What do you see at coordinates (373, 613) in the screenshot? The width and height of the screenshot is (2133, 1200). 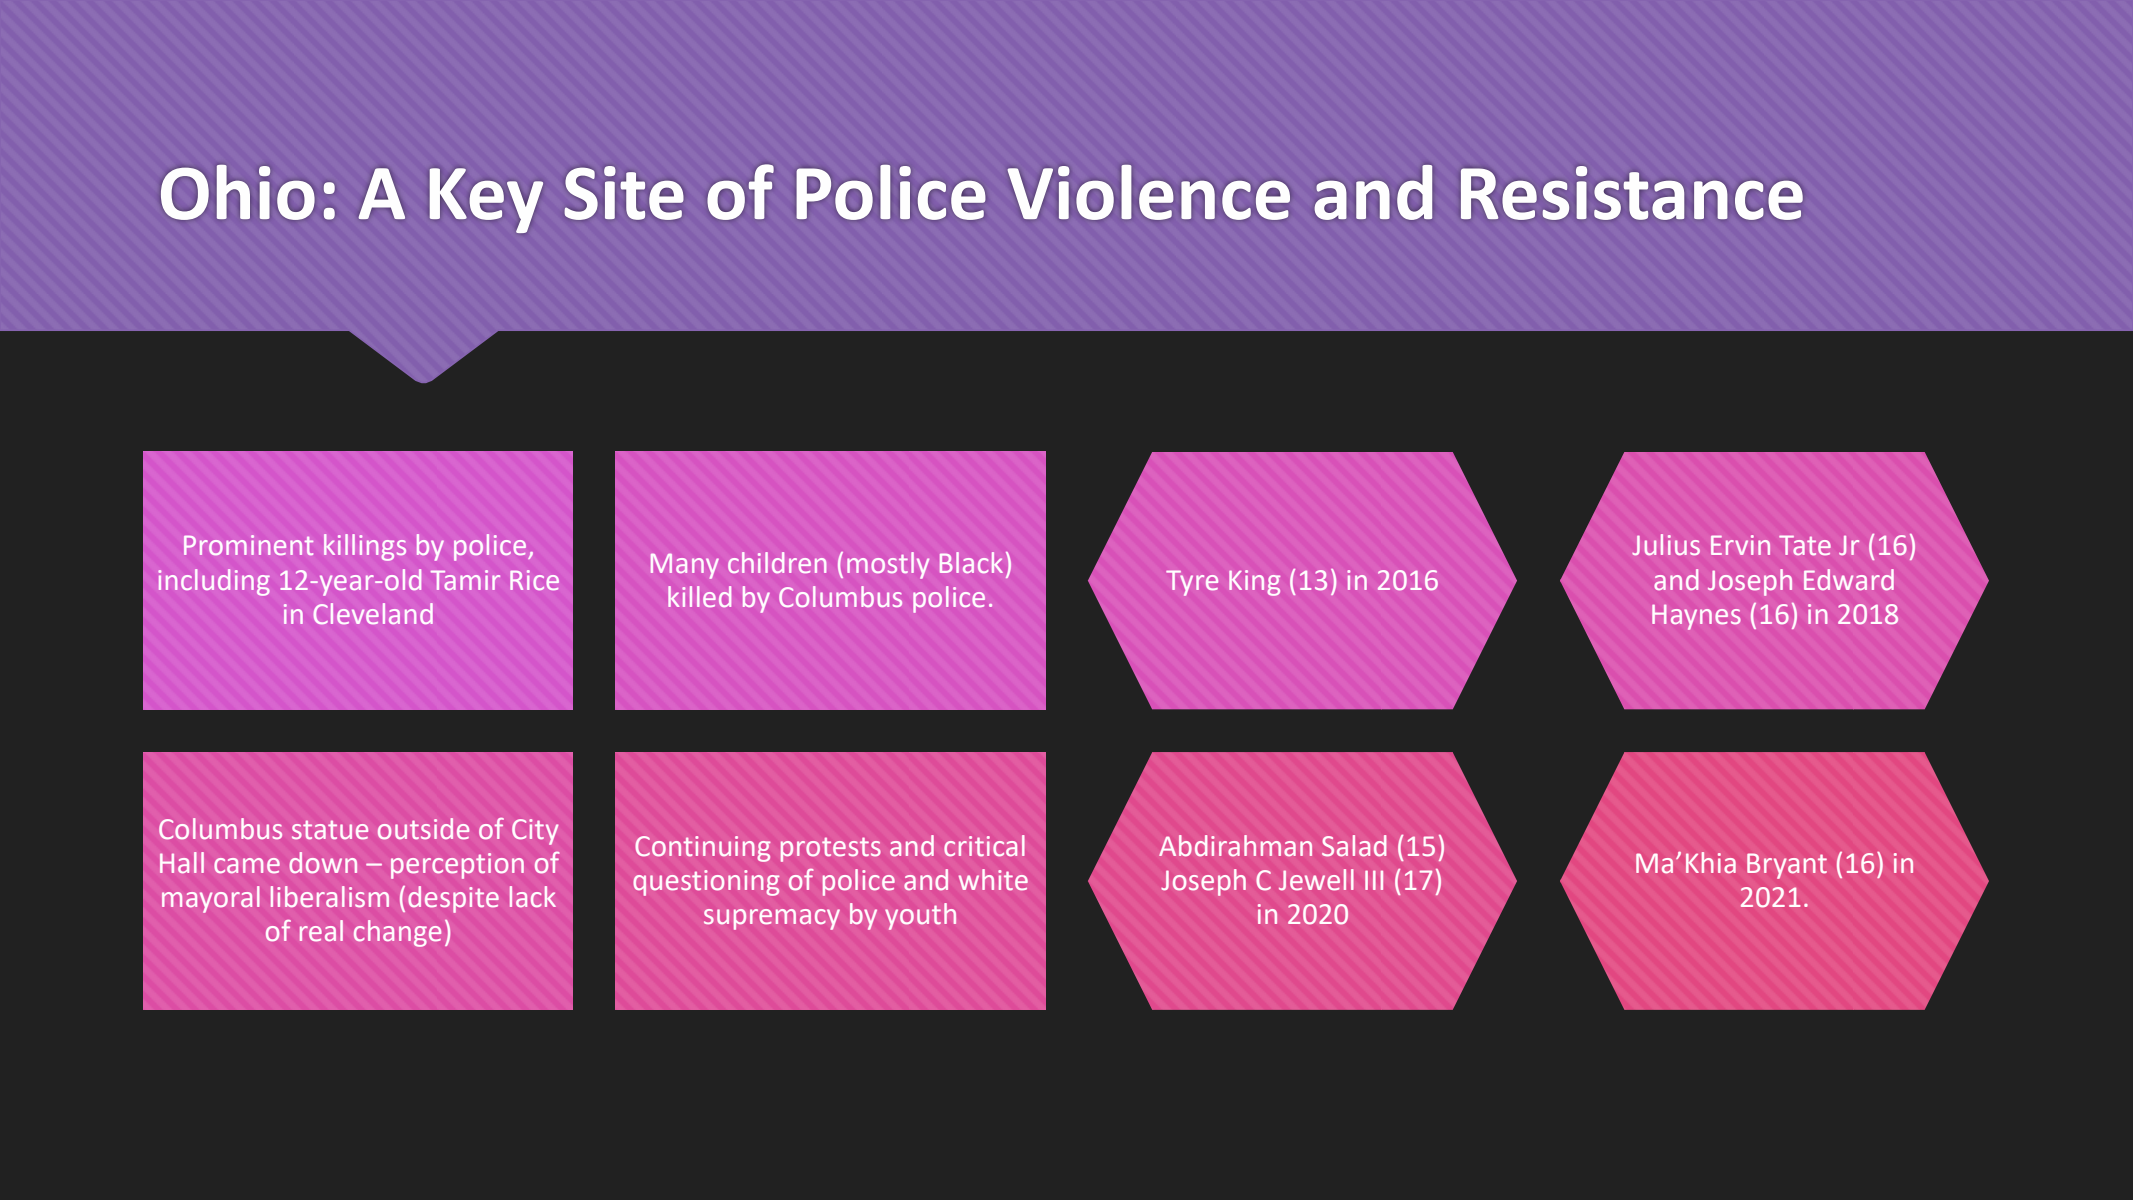 I see `Cleveland` at bounding box center [373, 613].
